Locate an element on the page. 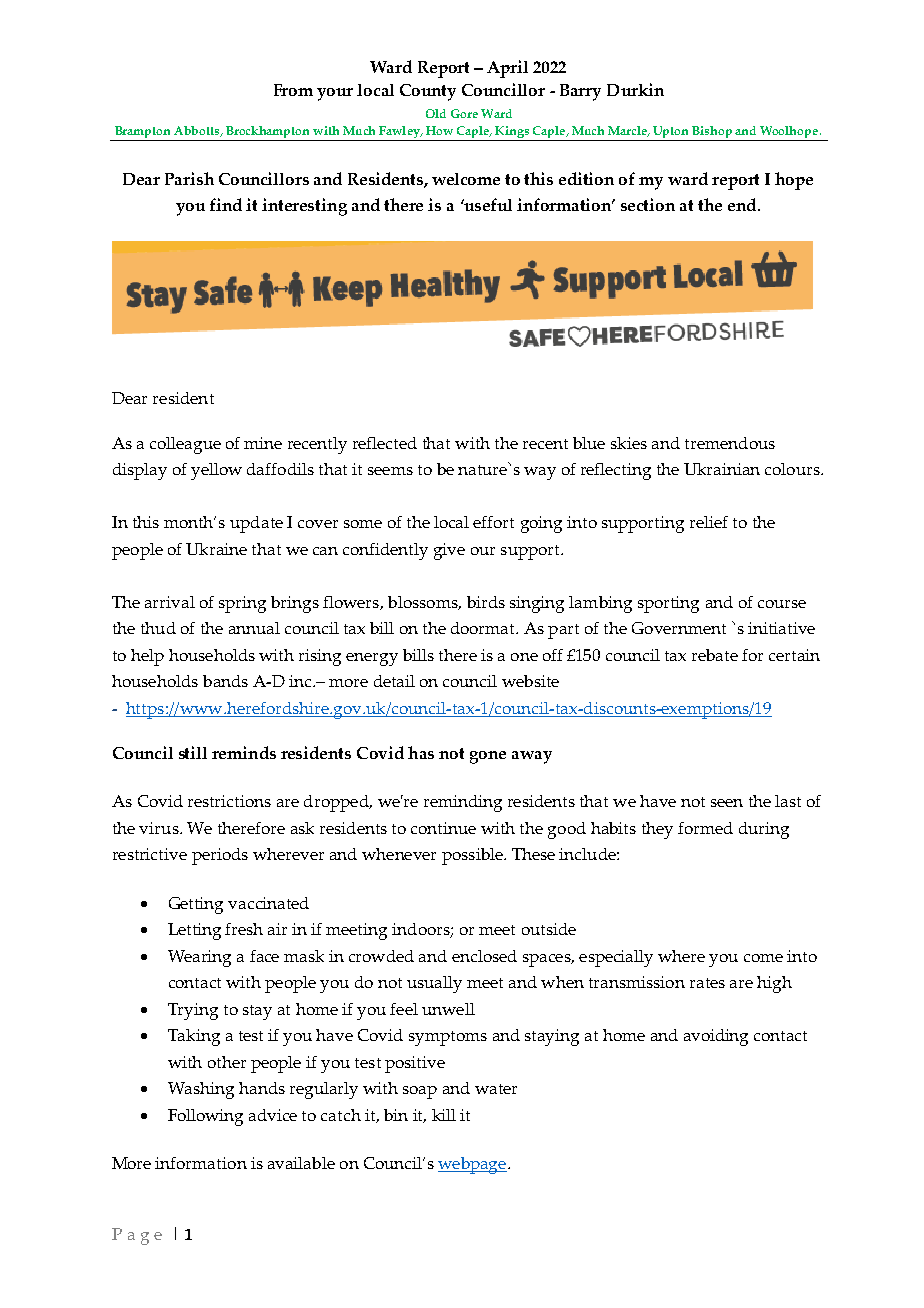 This page has width=924, height=1308. colleague is located at coordinates (185, 445).
